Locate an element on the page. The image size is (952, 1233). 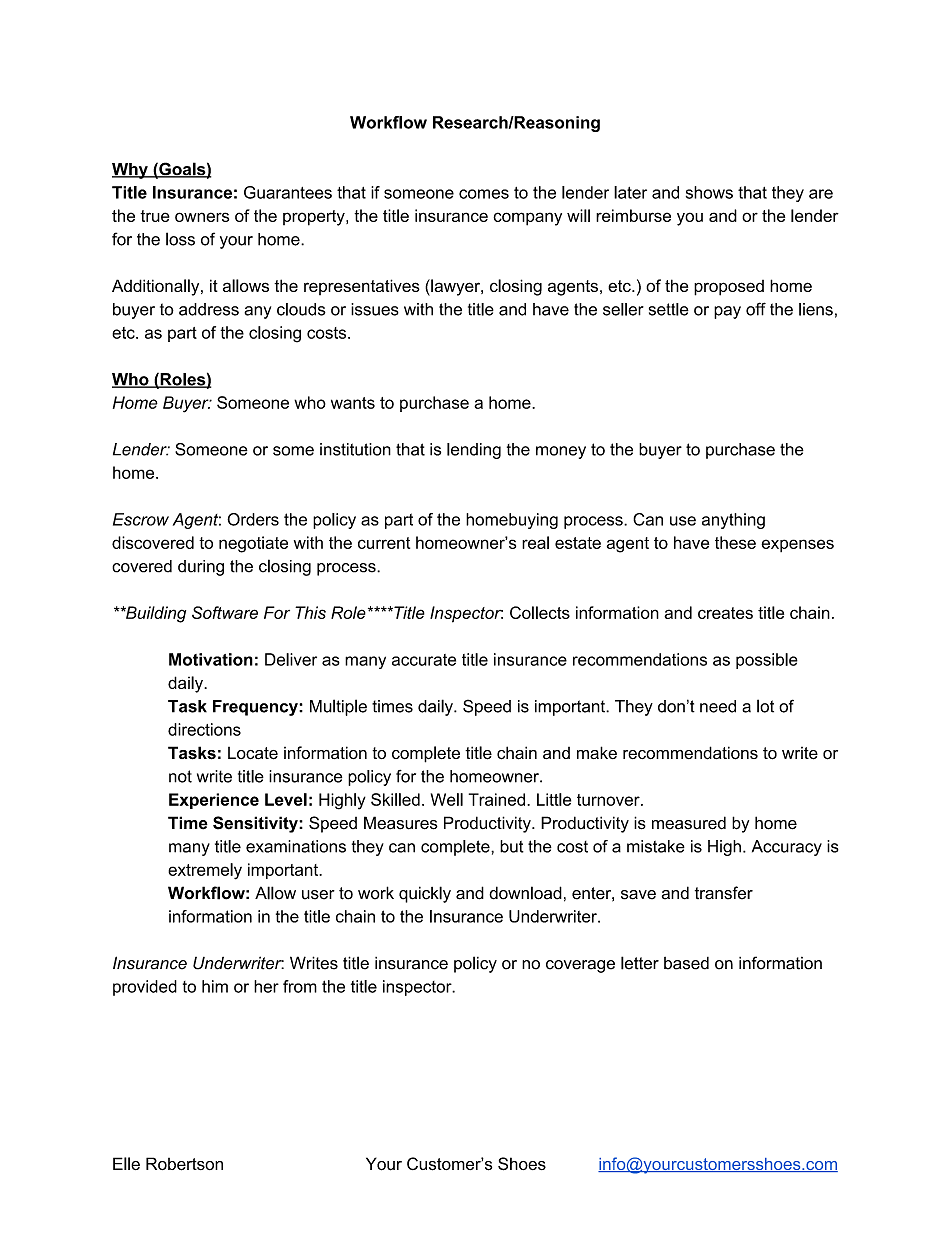
Experience is located at coordinates (214, 801).
